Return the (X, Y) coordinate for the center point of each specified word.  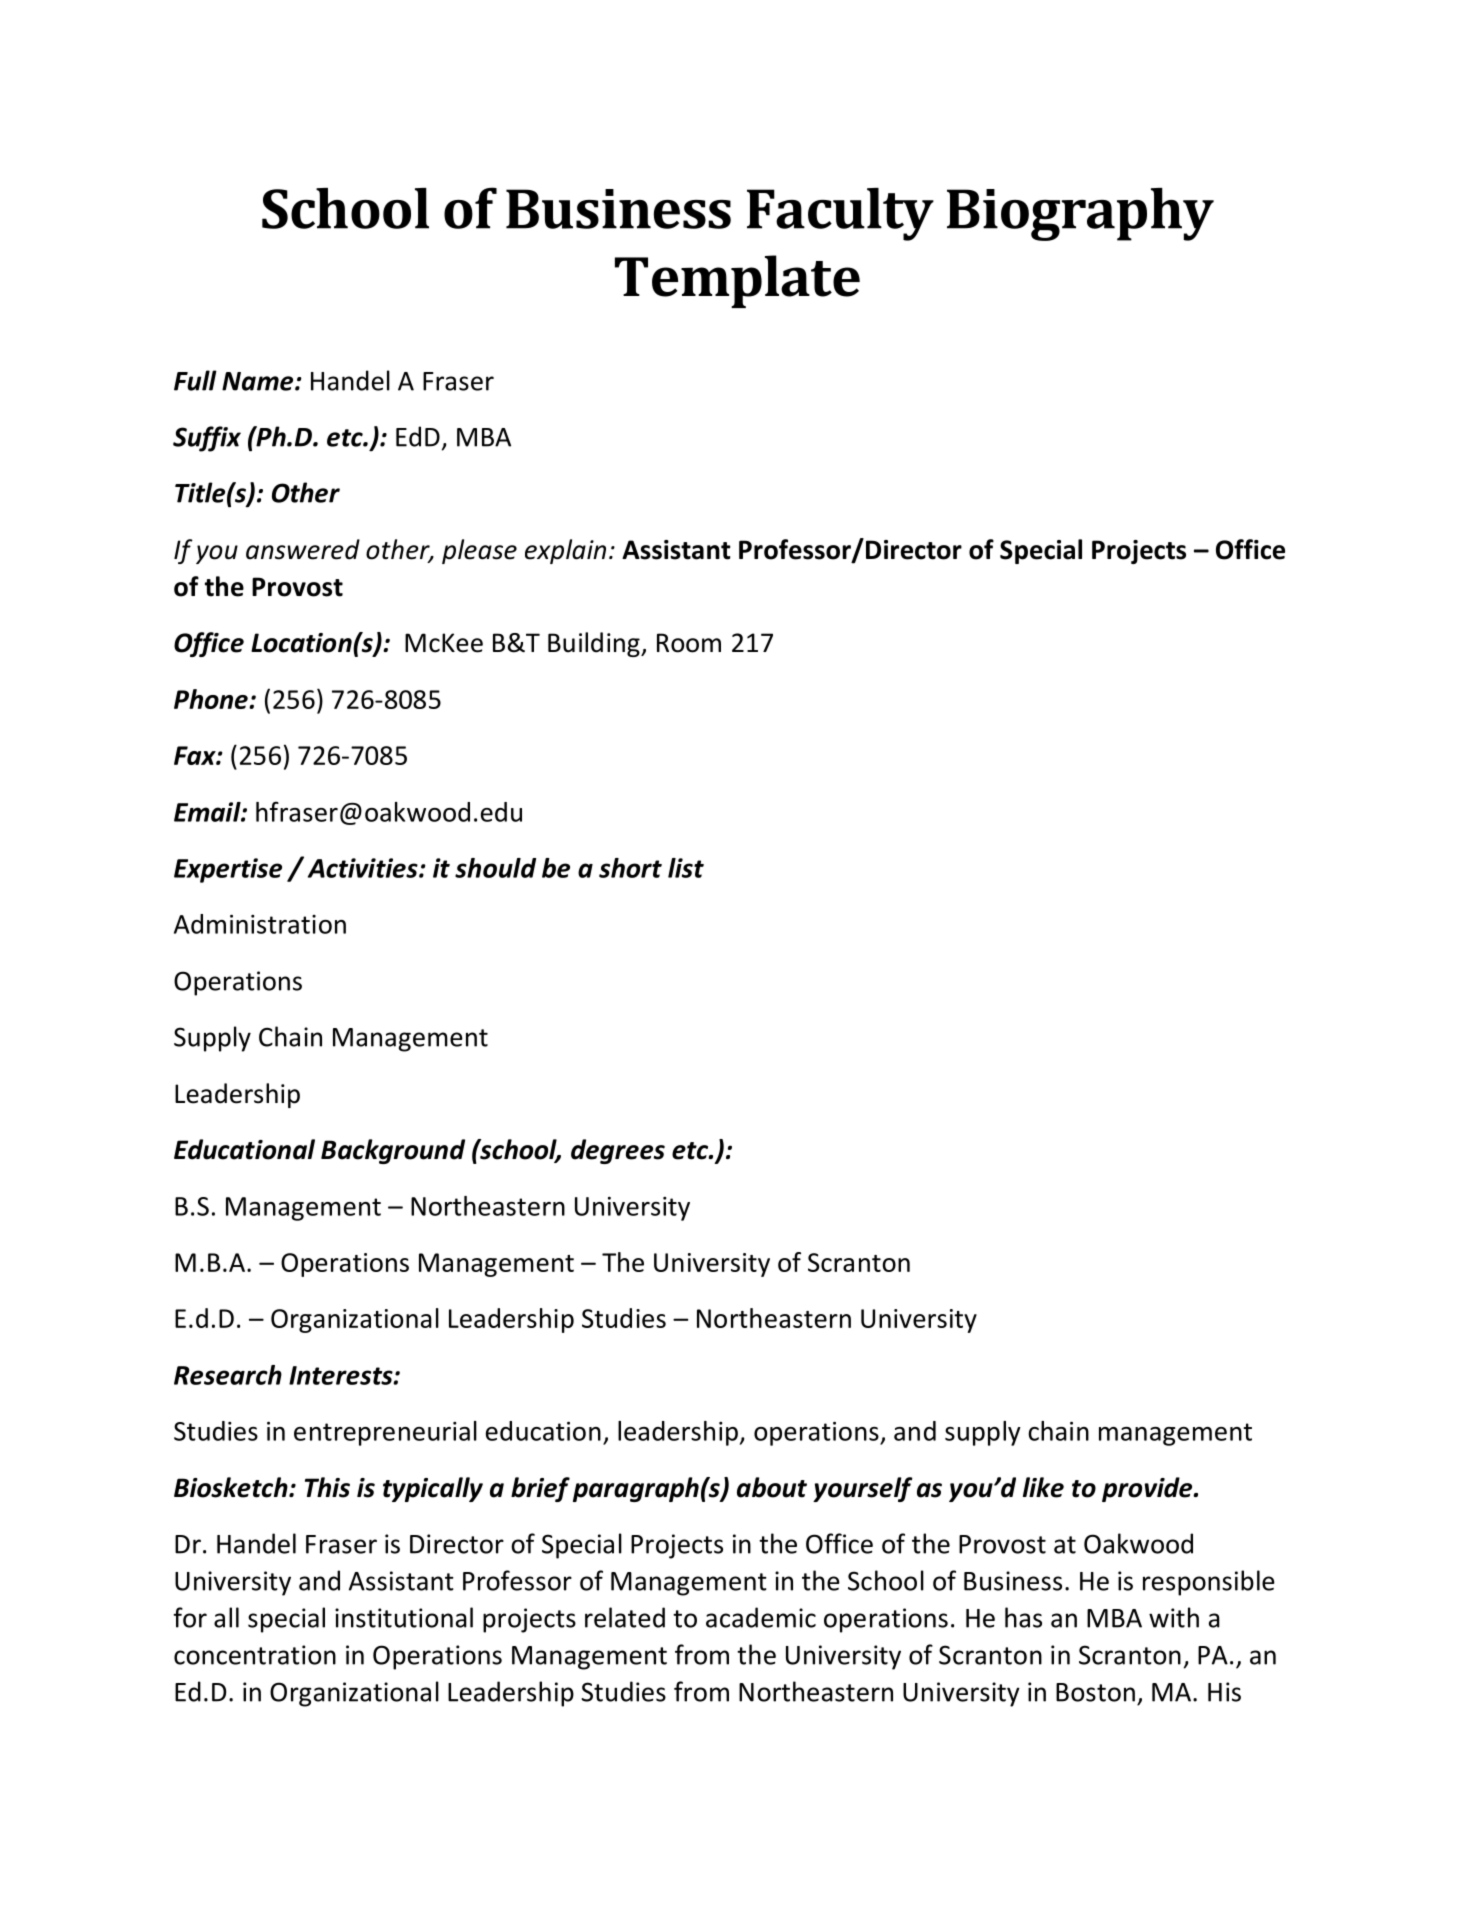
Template (737, 281)
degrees (618, 1151)
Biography (1080, 214)
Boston (1095, 1692)
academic (761, 1617)
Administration (260, 924)
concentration (255, 1655)
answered (303, 549)
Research (228, 1375)
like (1043, 1487)
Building (595, 644)
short (630, 868)
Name (259, 381)
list (686, 868)
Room (689, 643)
